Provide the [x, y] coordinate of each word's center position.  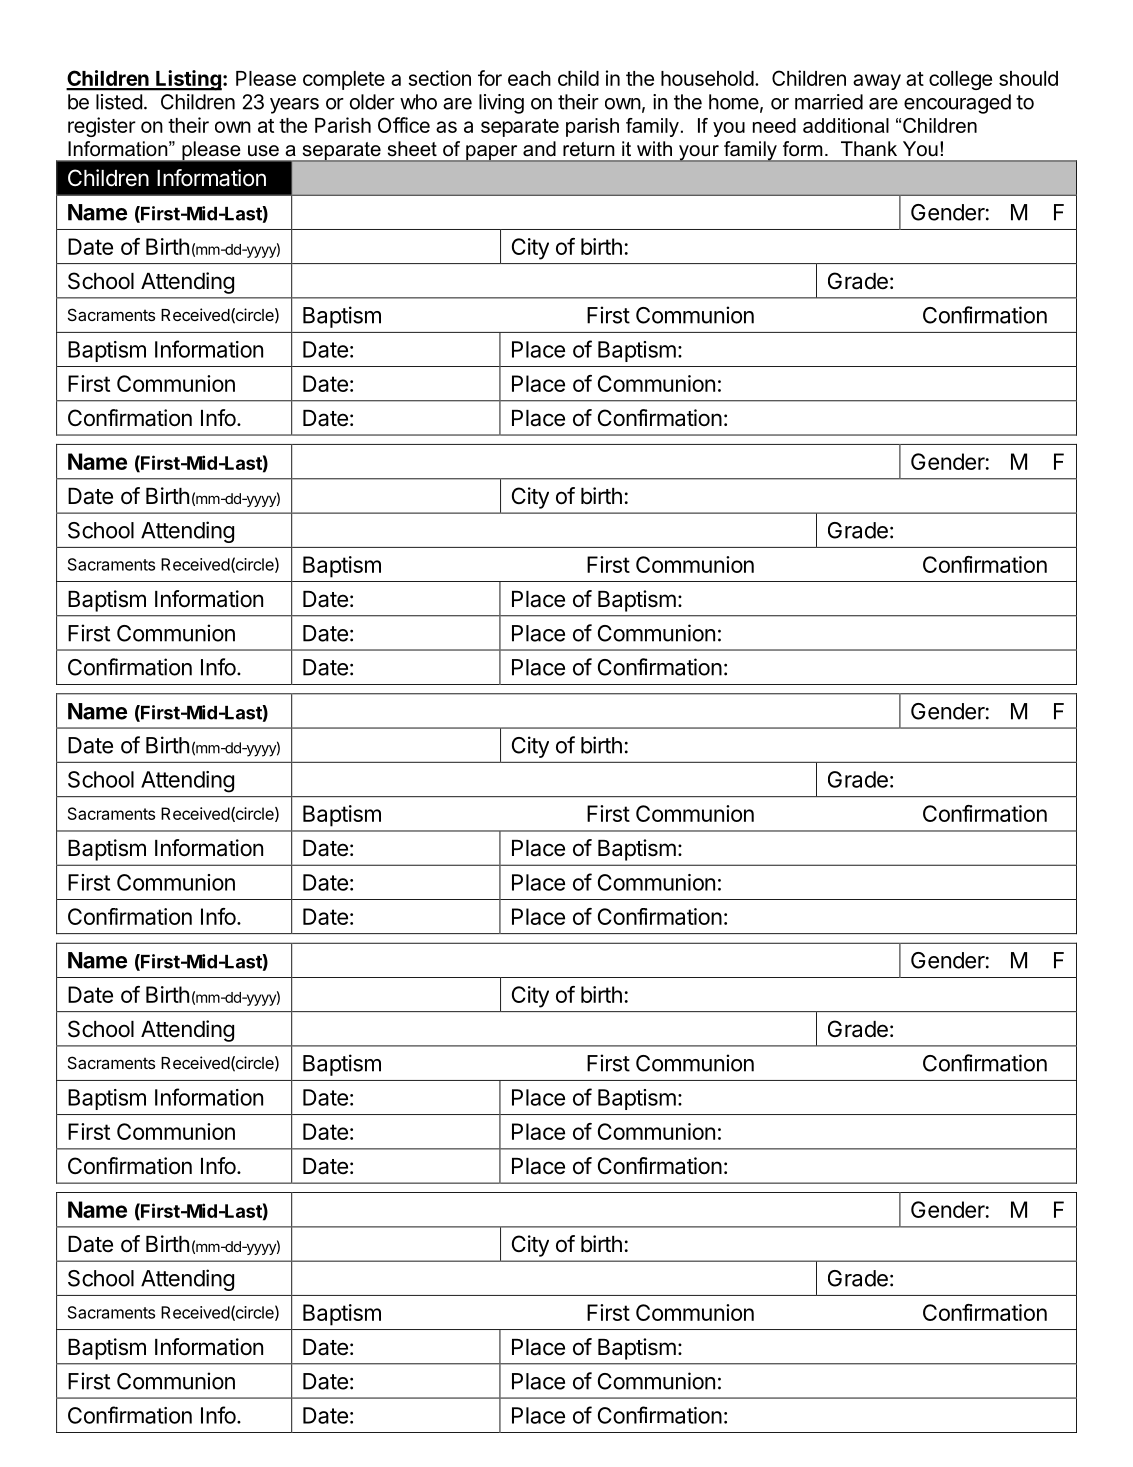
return [589, 149]
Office [404, 125]
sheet [412, 149]
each [529, 78]
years [294, 106]
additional [846, 125]
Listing [188, 80]
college [960, 80]
